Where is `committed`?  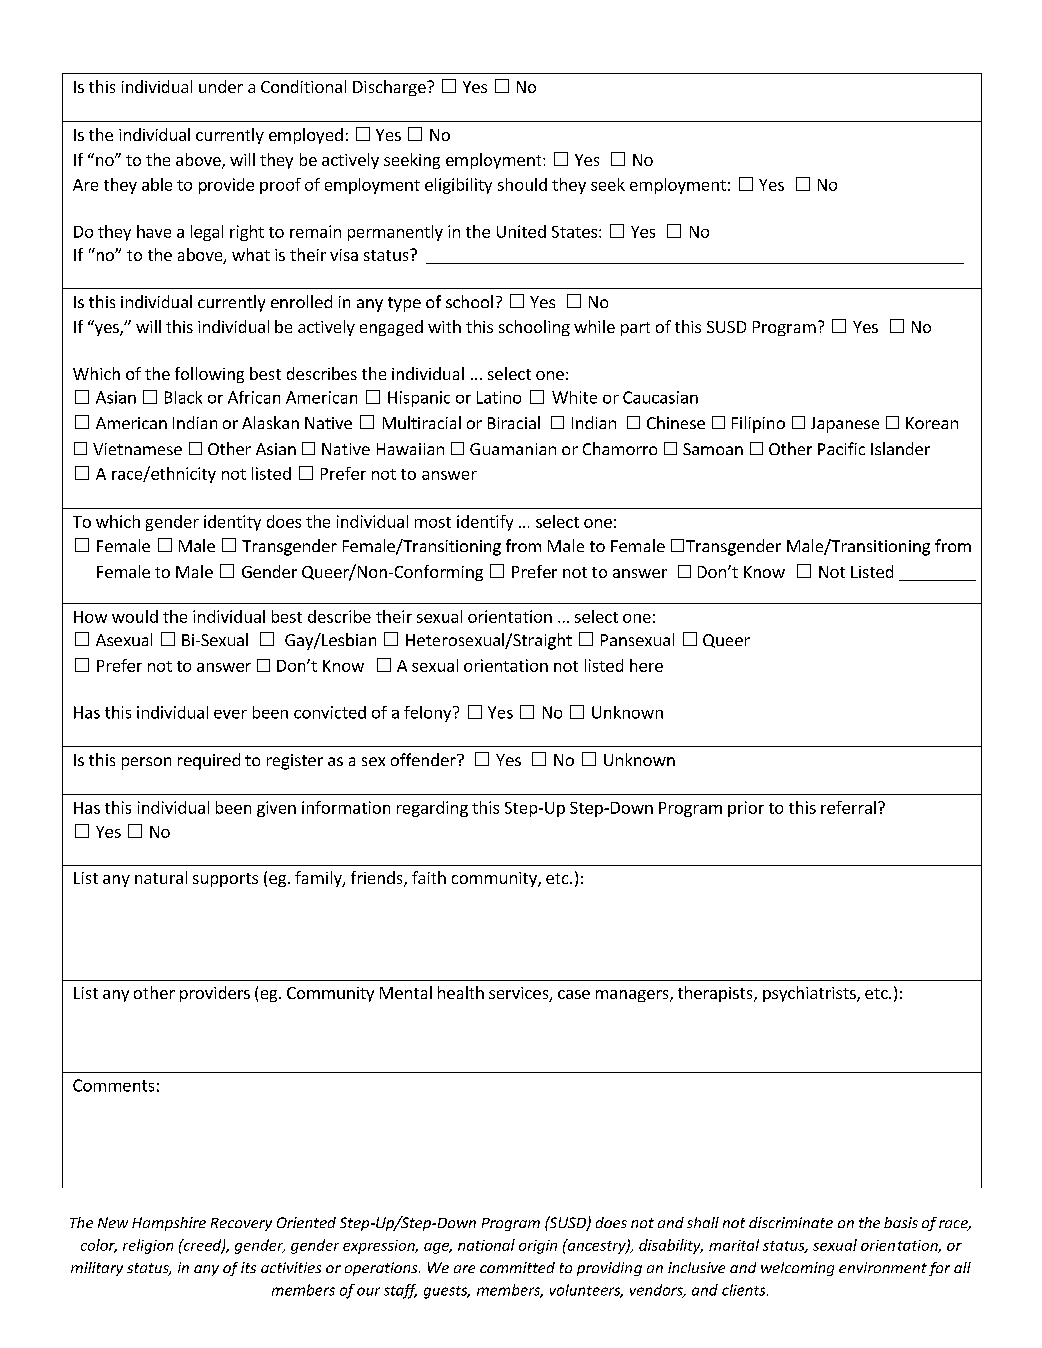 committed is located at coordinates (517, 1267).
